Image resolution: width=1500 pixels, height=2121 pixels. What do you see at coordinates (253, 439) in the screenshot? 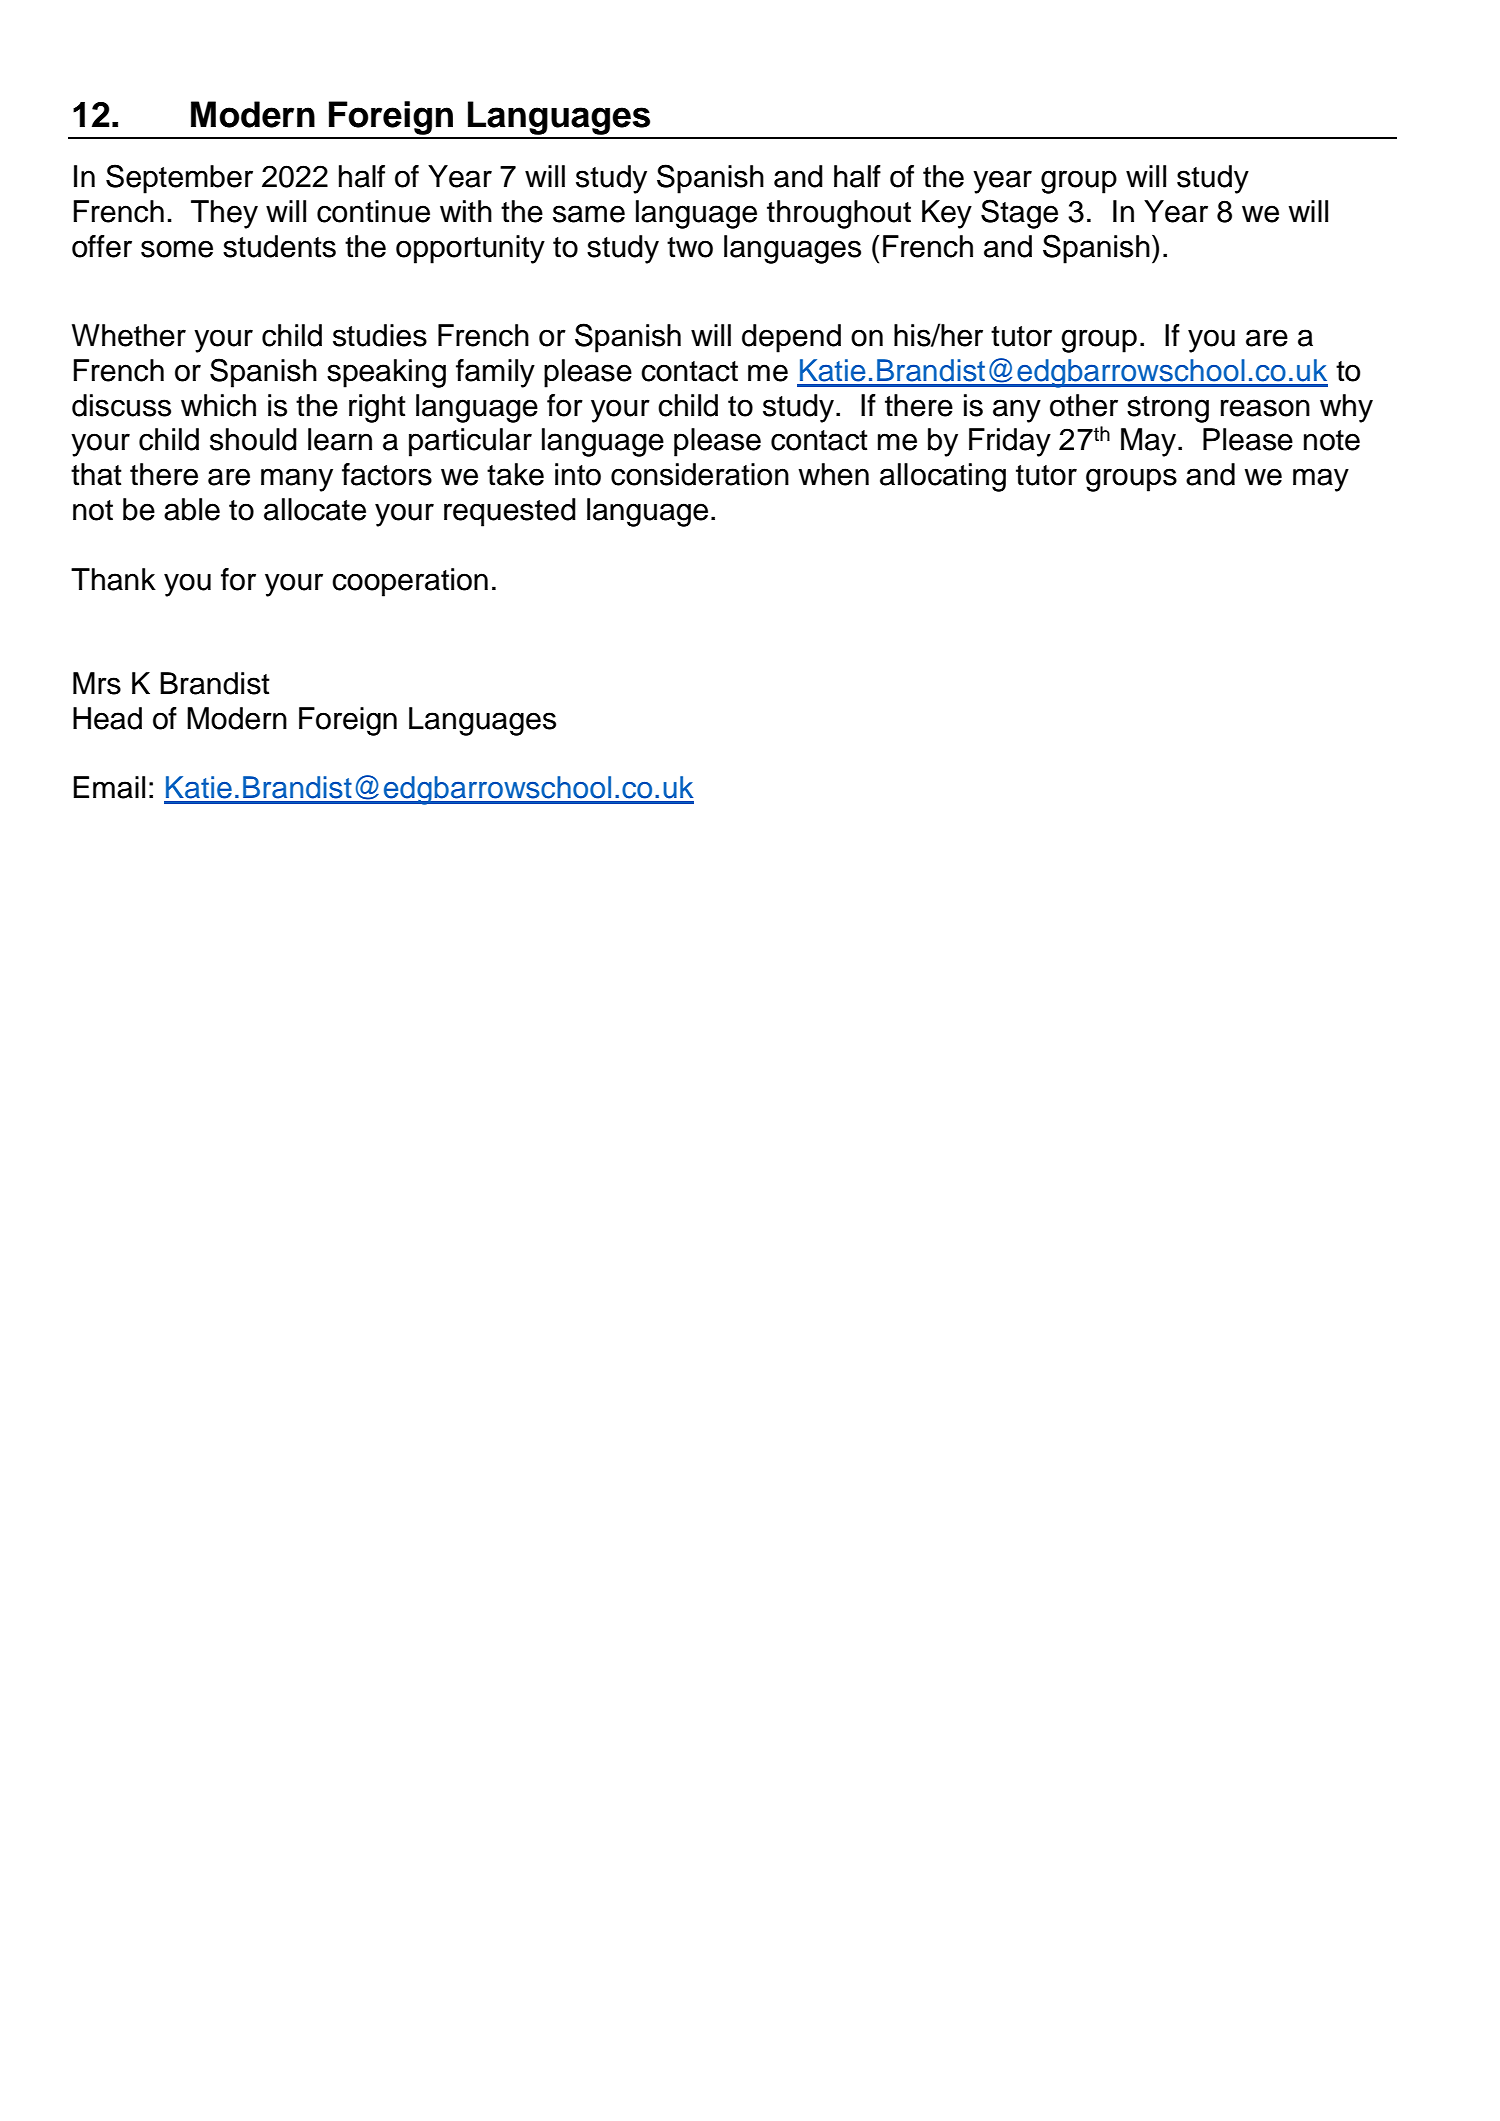
I see `should` at bounding box center [253, 439].
